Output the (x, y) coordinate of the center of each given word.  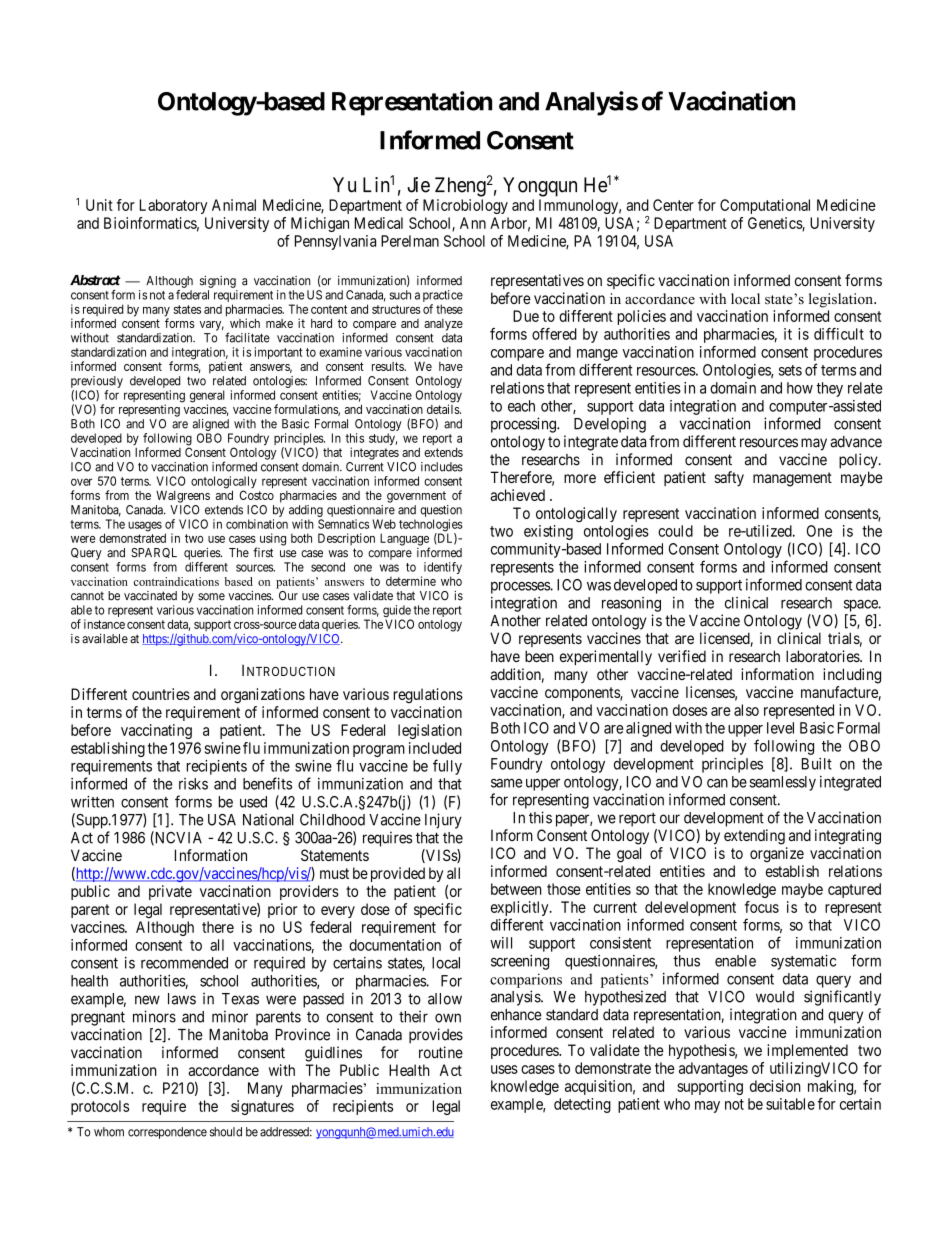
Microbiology (465, 206)
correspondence (167, 1133)
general (207, 397)
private (170, 892)
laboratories (823, 656)
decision (775, 1086)
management (792, 479)
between (516, 889)
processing (524, 425)
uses (504, 1069)
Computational (765, 206)
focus (762, 907)
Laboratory (173, 206)
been (539, 656)
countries (161, 694)
